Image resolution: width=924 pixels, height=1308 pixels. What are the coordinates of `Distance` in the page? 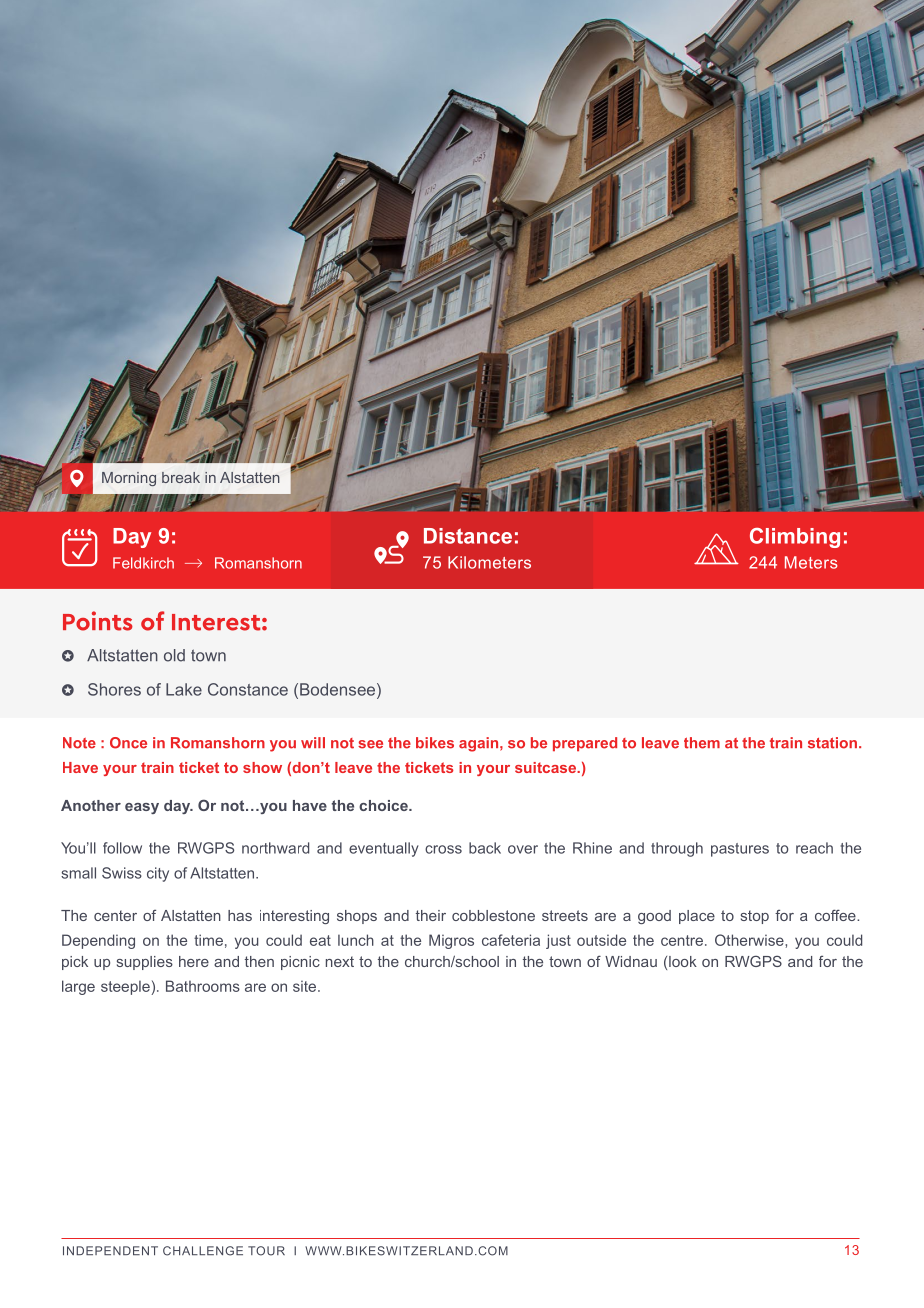 It's located at (468, 536).
